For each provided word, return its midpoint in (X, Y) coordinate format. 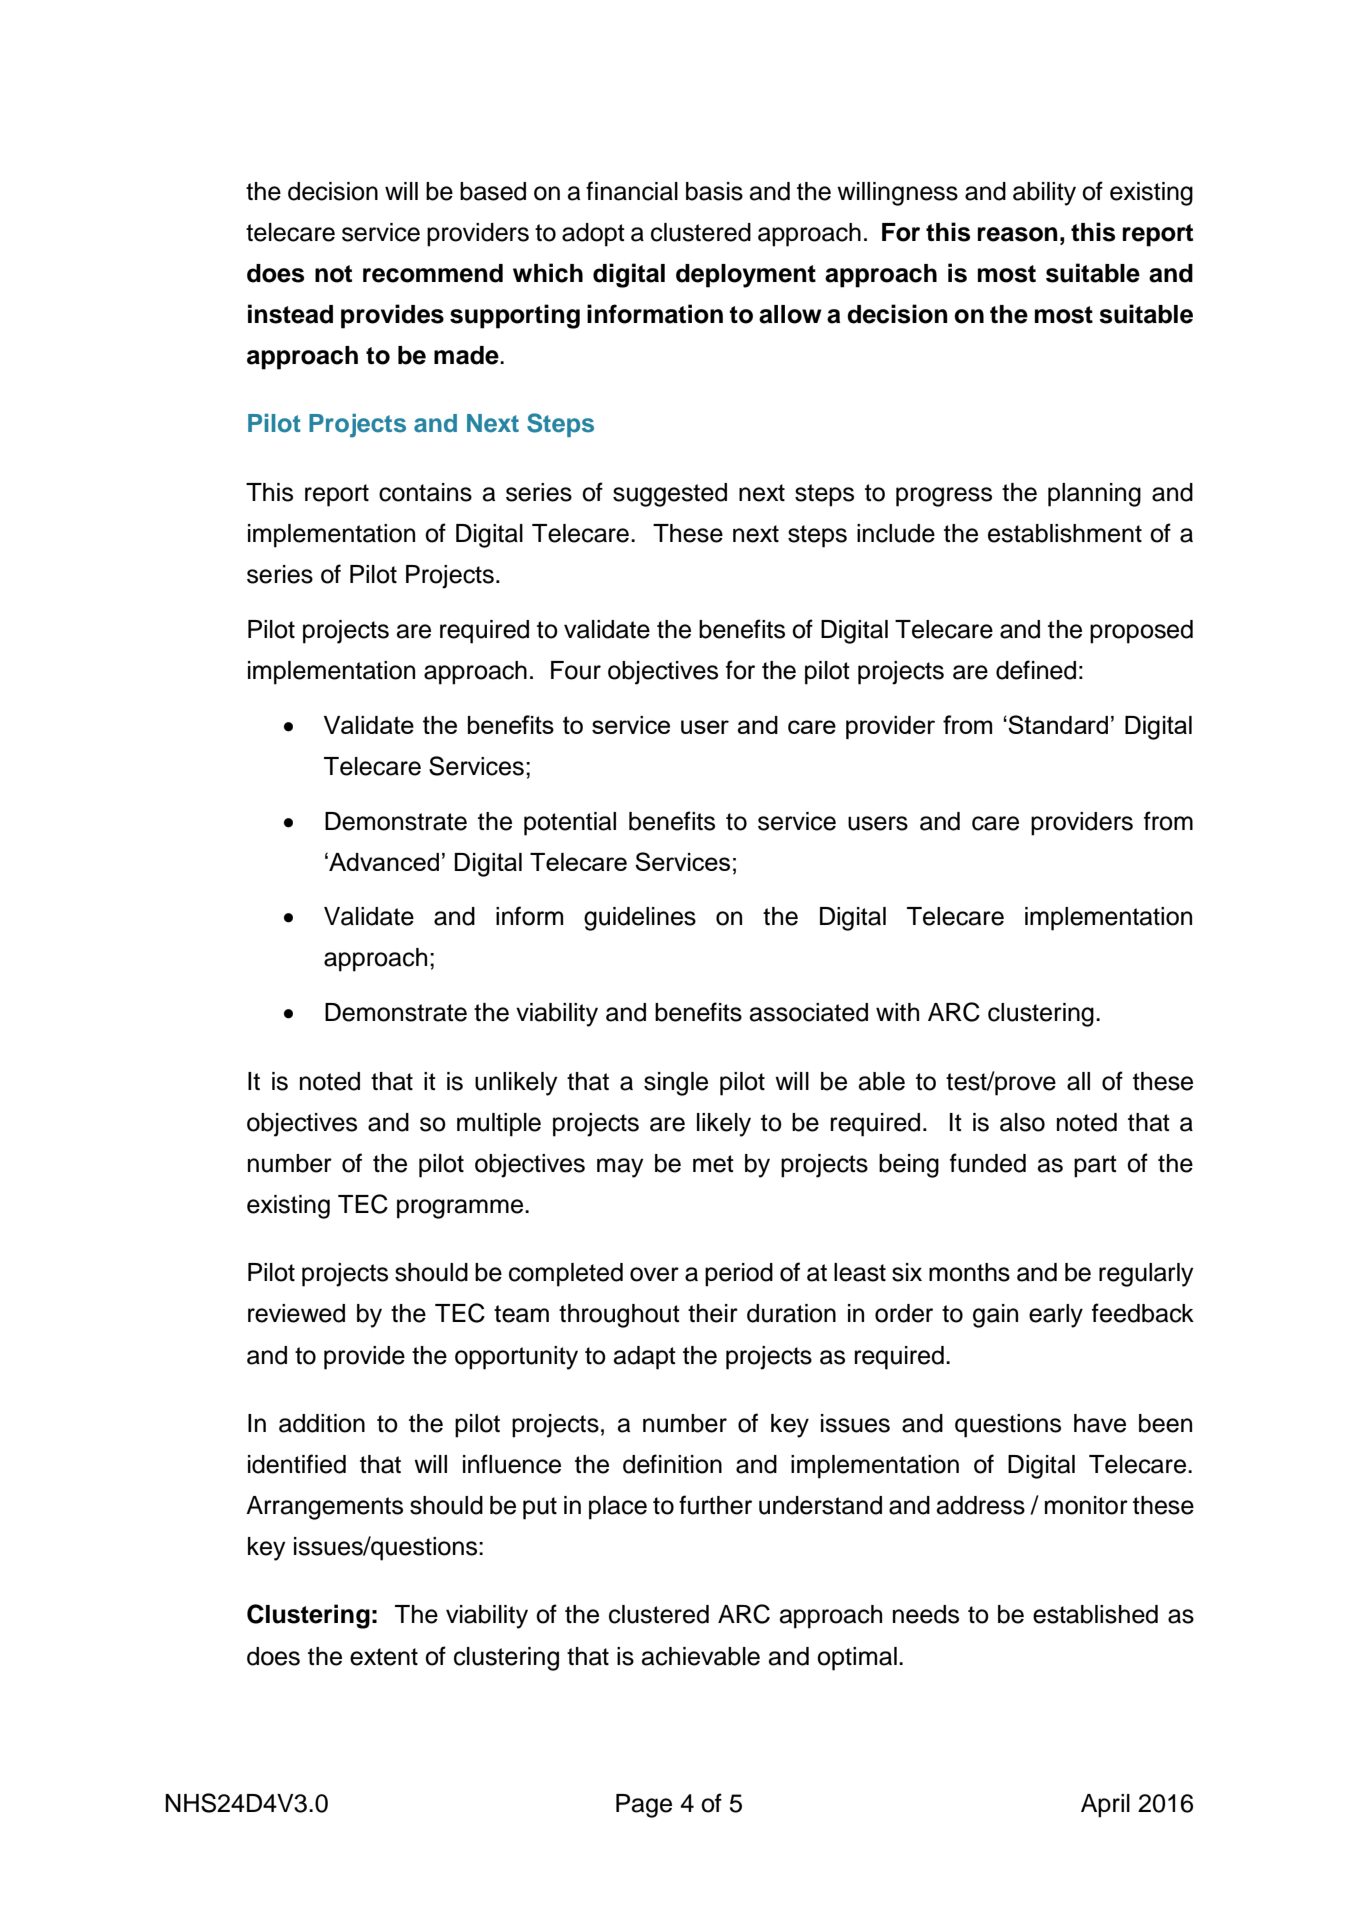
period (739, 1275)
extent (384, 1657)
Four (576, 670)
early (1056, 1316)
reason (1018, 234)
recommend (433, 273)
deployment (746, 276)
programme (461, 1209)
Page (644, 1806)
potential (570, 824)
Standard (1058, 724)
